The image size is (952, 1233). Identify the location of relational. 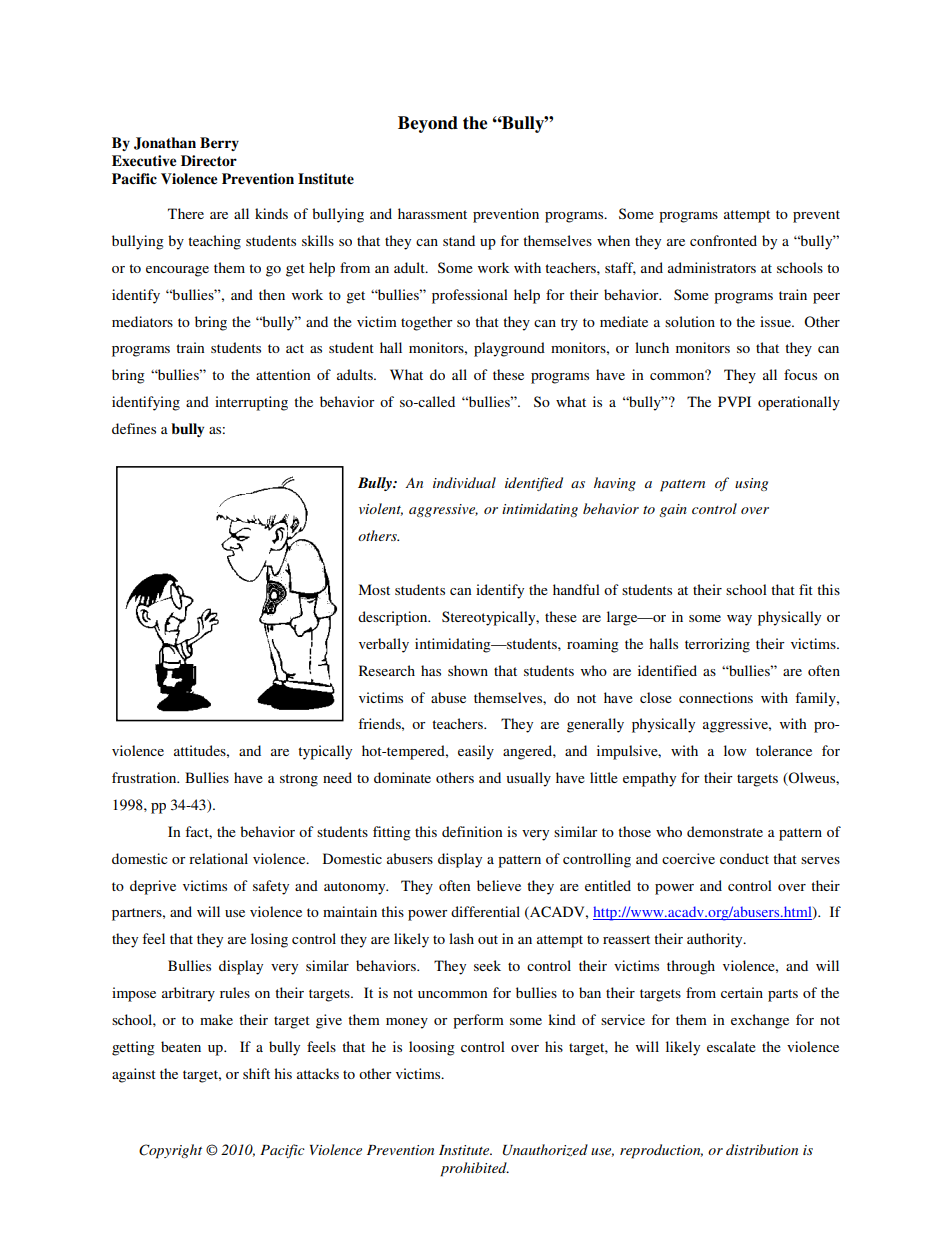
(218, 858).
